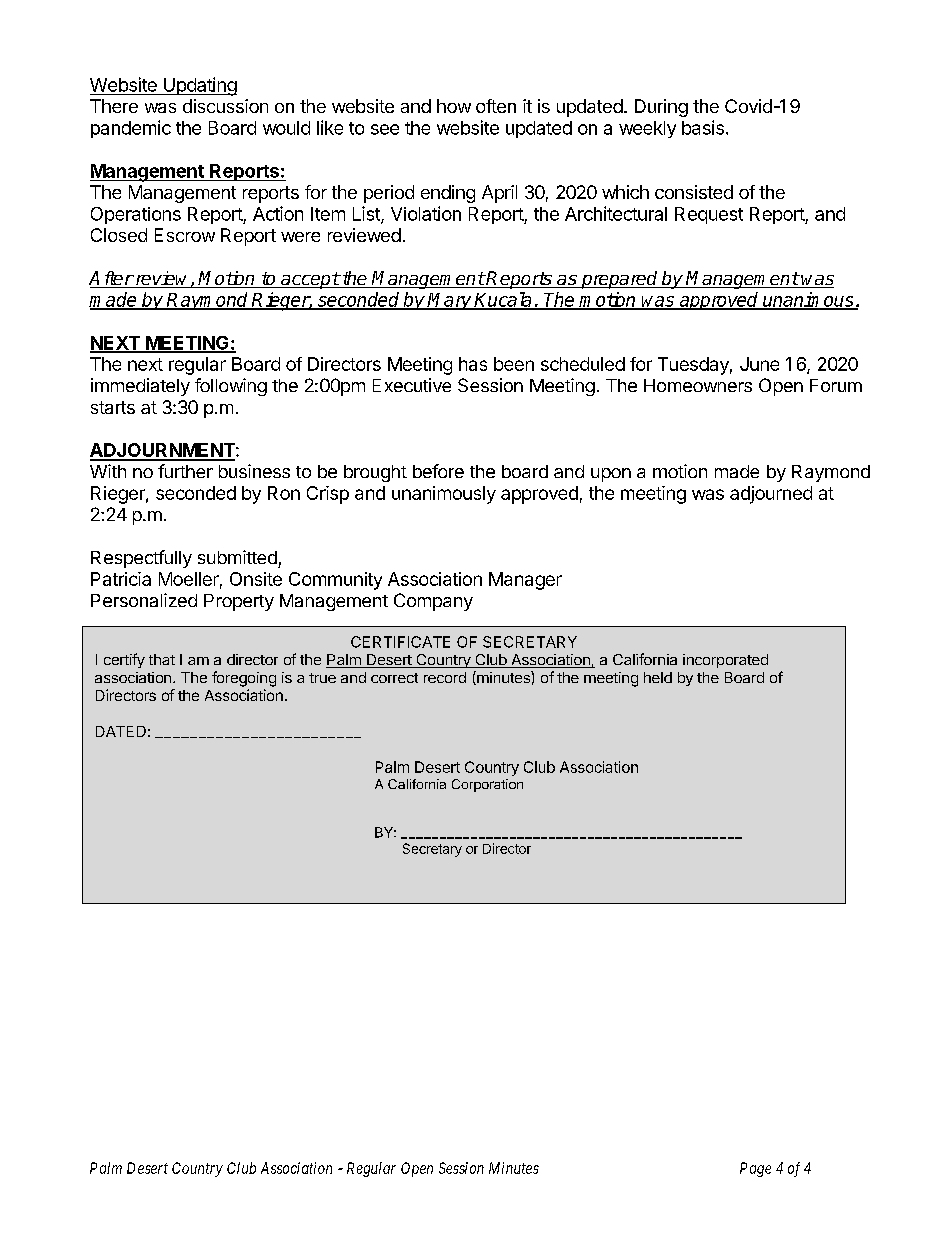 This screenshot has width=952, height=1233. What do you see at coordinates (433, 602) in the screenshot?
I see `Company` at bounding box center [433, 602].
